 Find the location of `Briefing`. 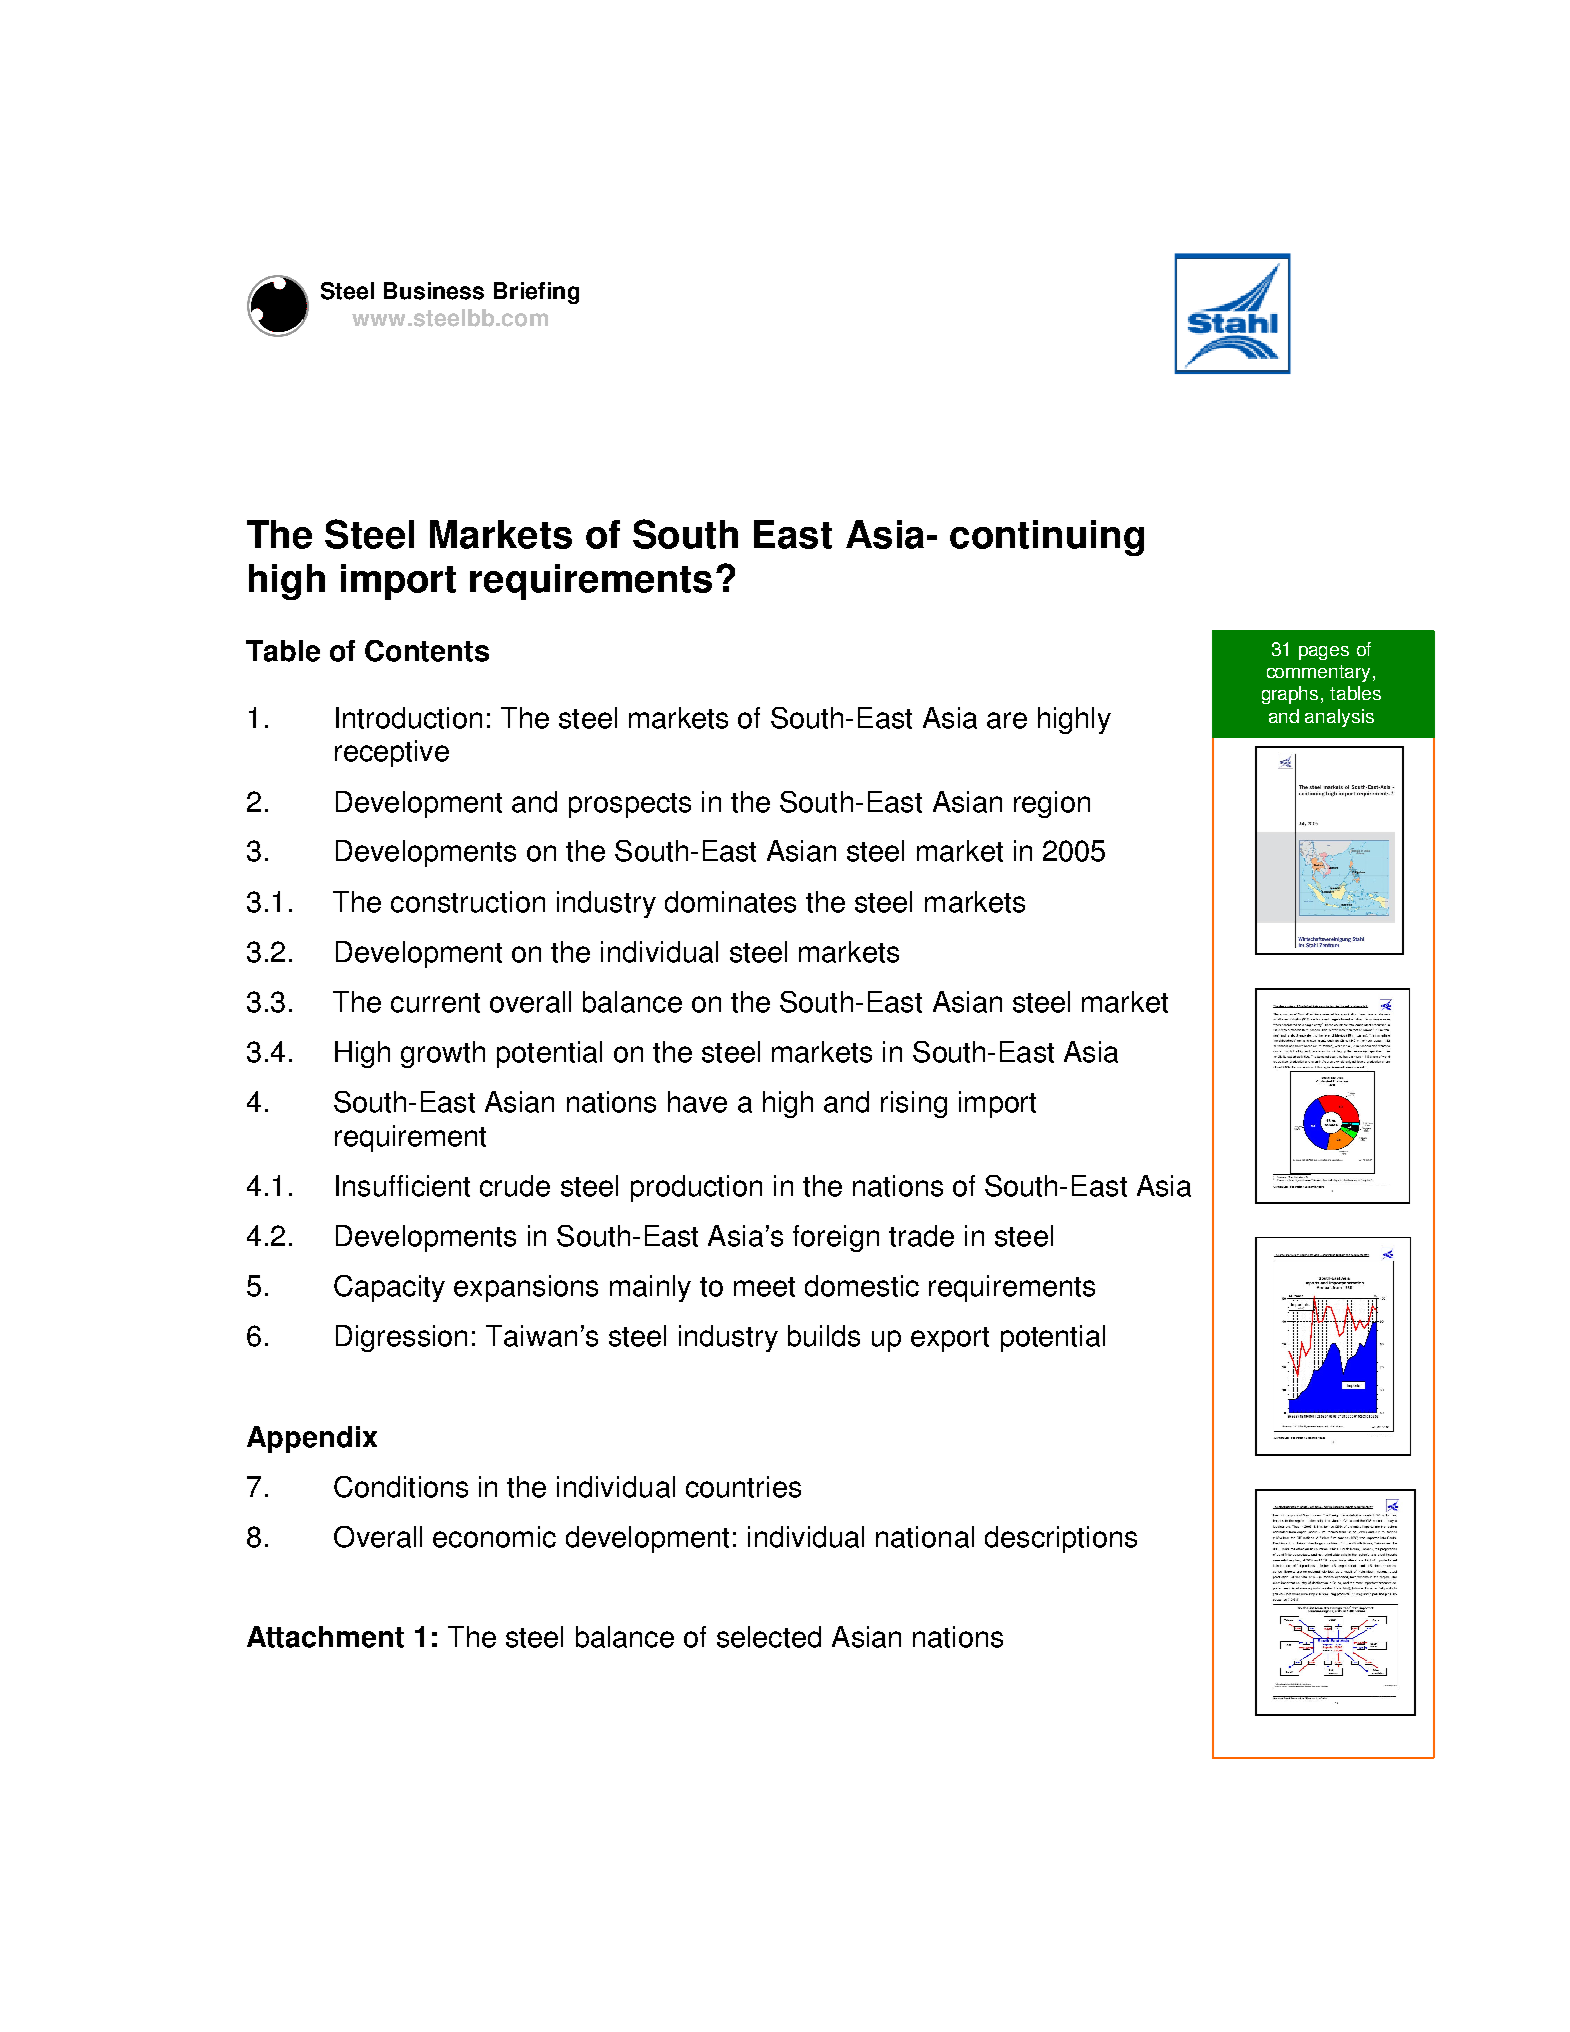

Briefing is located at coordinates (536, 293).
